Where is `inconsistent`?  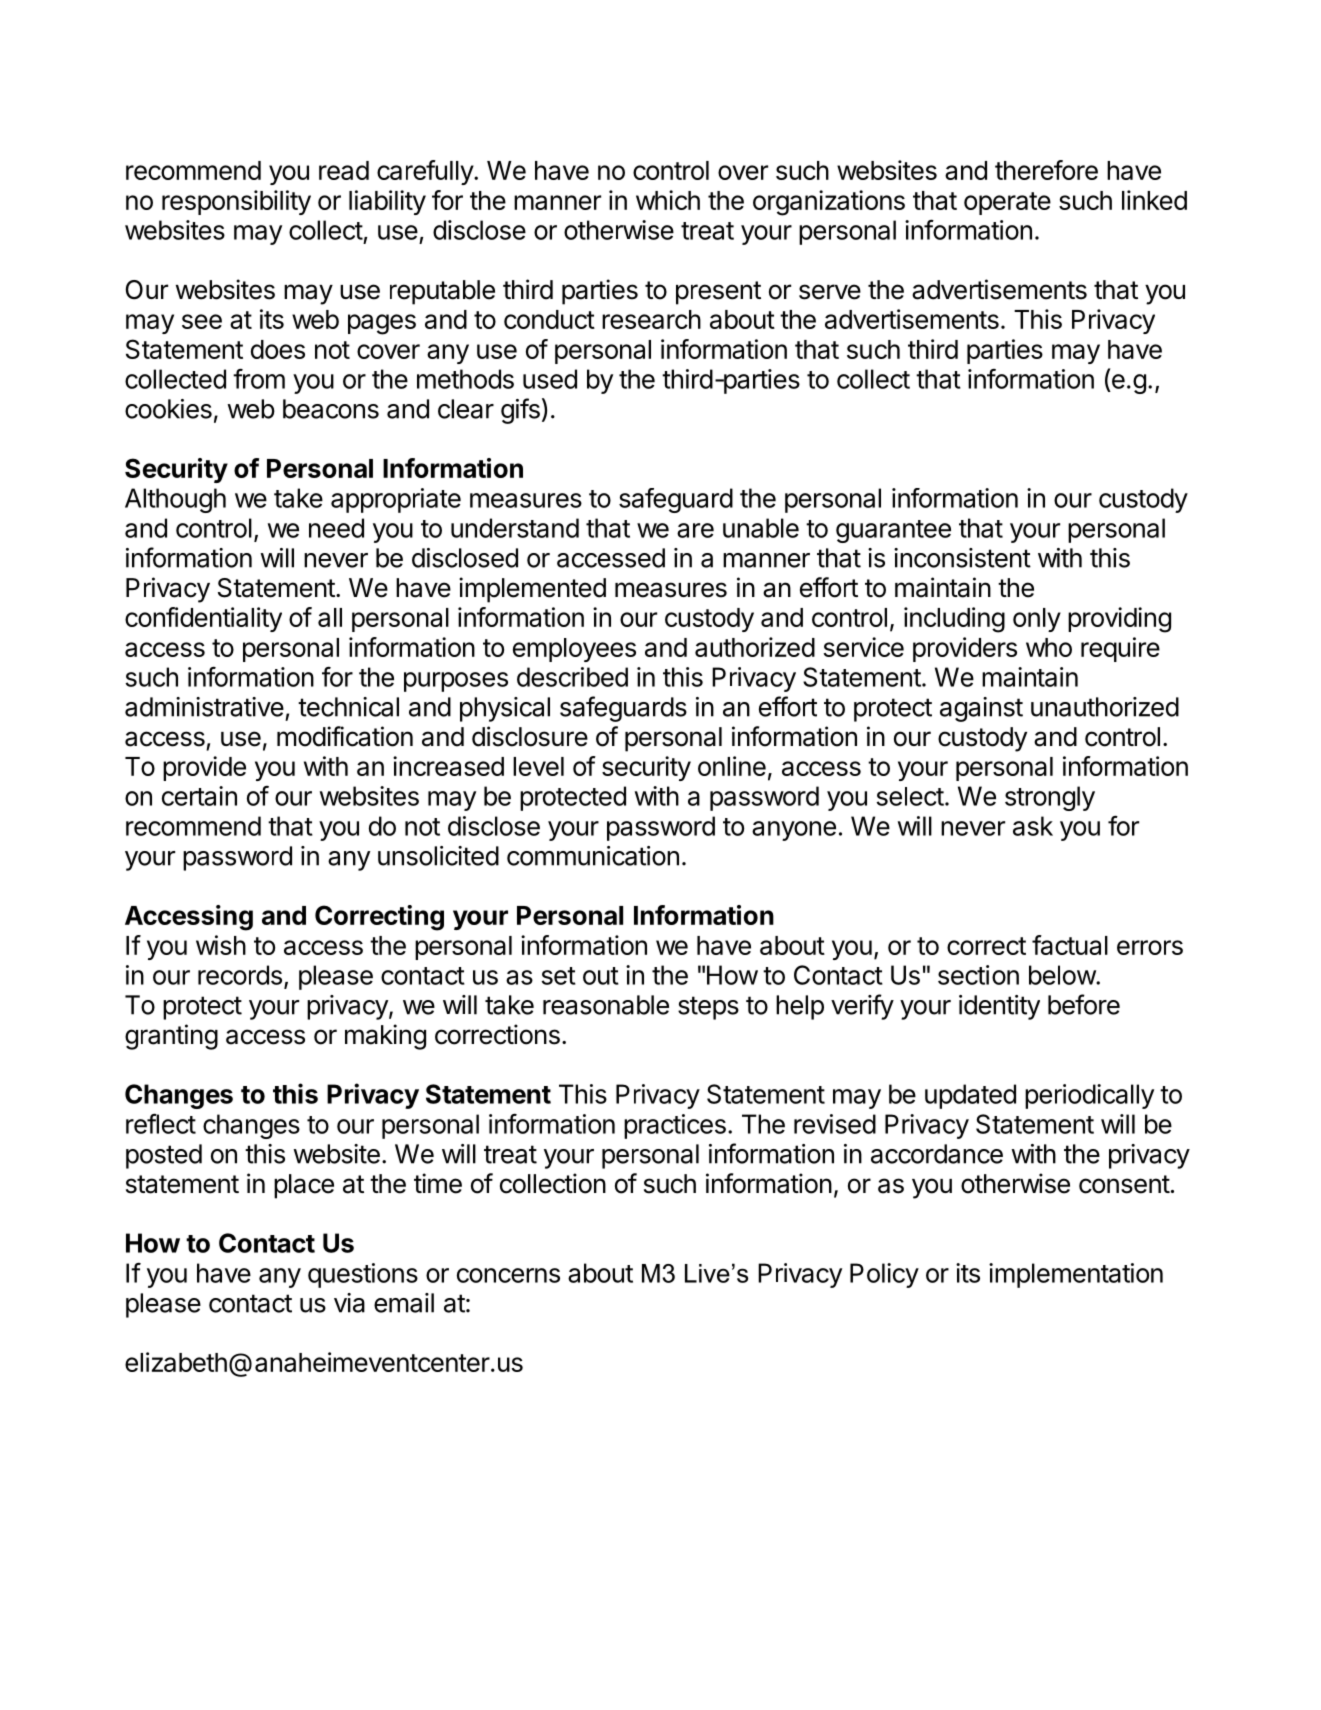
inconsistent is located at coordinates (962, 558).
